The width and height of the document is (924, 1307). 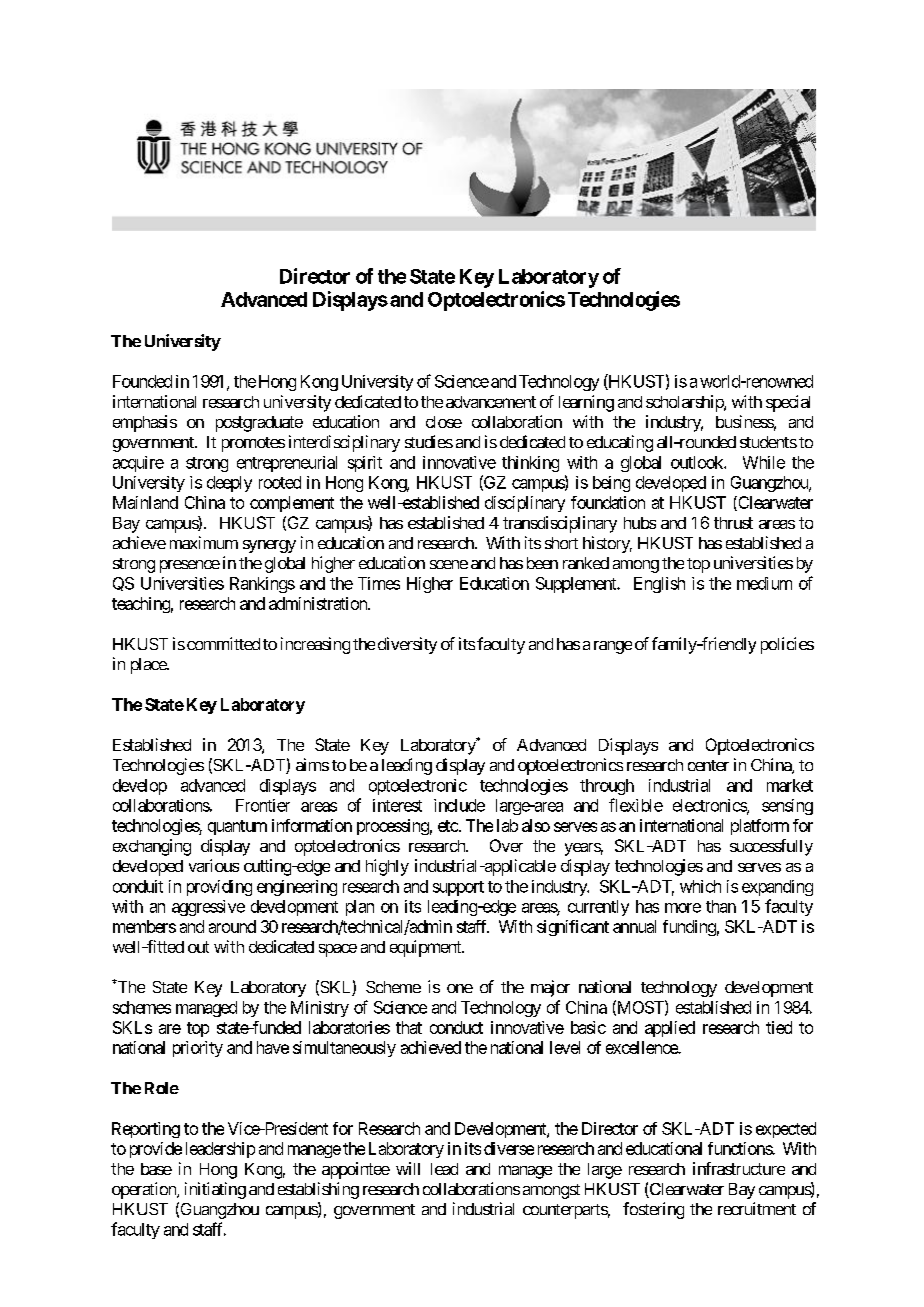 What do you see at coordinates (613, 647) in the document?
I see `range` at bounding box center [613, 647].
